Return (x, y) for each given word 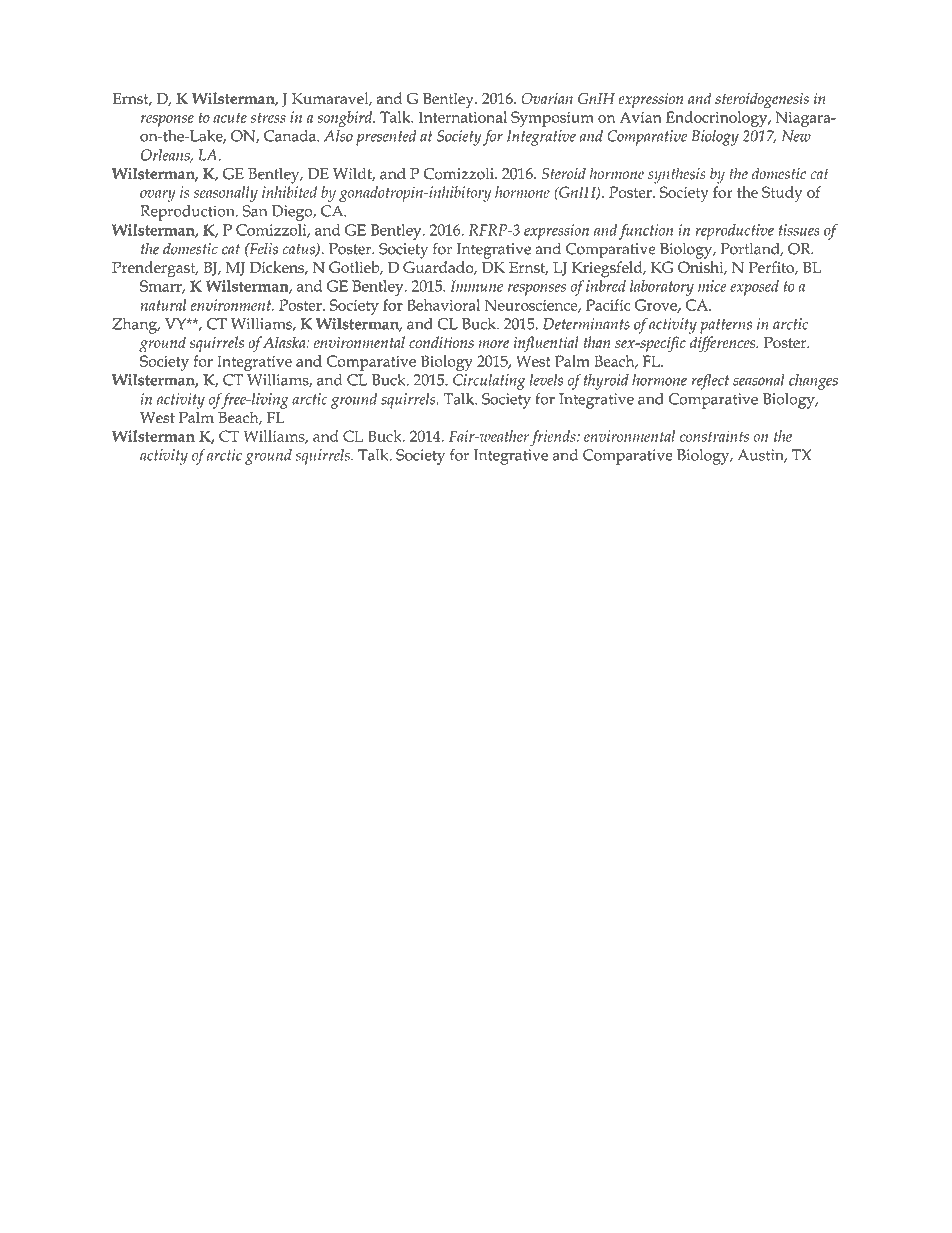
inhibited (289, 192)
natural (163, 305)
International (463, 117)
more (493, 344)
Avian (640, 117)
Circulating (489, 382)
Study (782, 194)
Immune (476, 286)
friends (554, 438)
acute (230, 117)
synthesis (677, 175)
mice (712, 286)
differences (724, 344)
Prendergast (155, 269)
